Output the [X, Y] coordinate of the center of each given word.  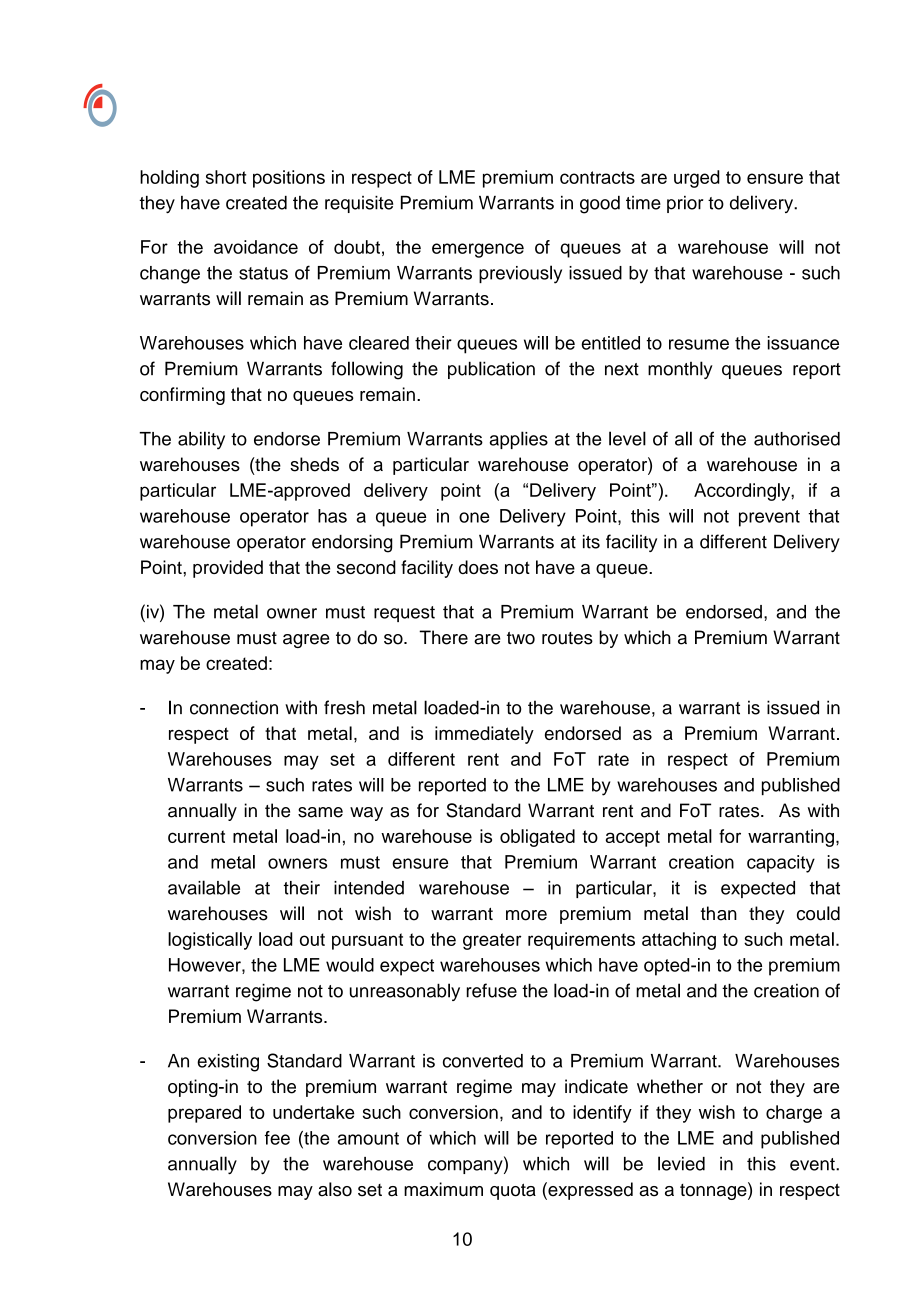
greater [492, 941]
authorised [797, 439]
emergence [478, 250]
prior [685, 204]
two [521, 638]
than [719, 913]
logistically [210, 941]
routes [567, 638]
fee [277, 1138]
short [226, 177]
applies [518, 440]
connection [234, 707]
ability [201, 440]
